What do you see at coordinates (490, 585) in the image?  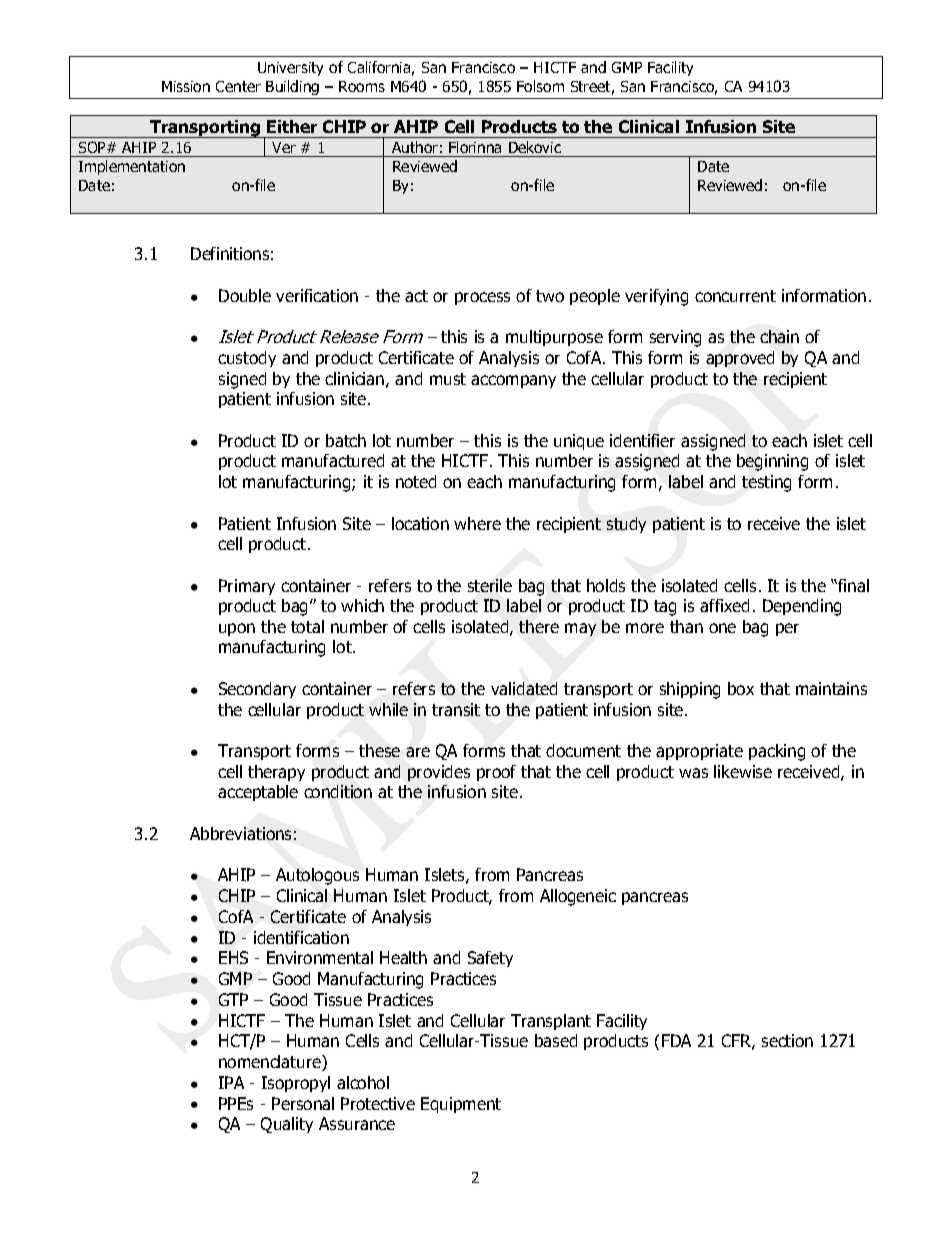 I see `sterile` at bounding box center [490, 585].
